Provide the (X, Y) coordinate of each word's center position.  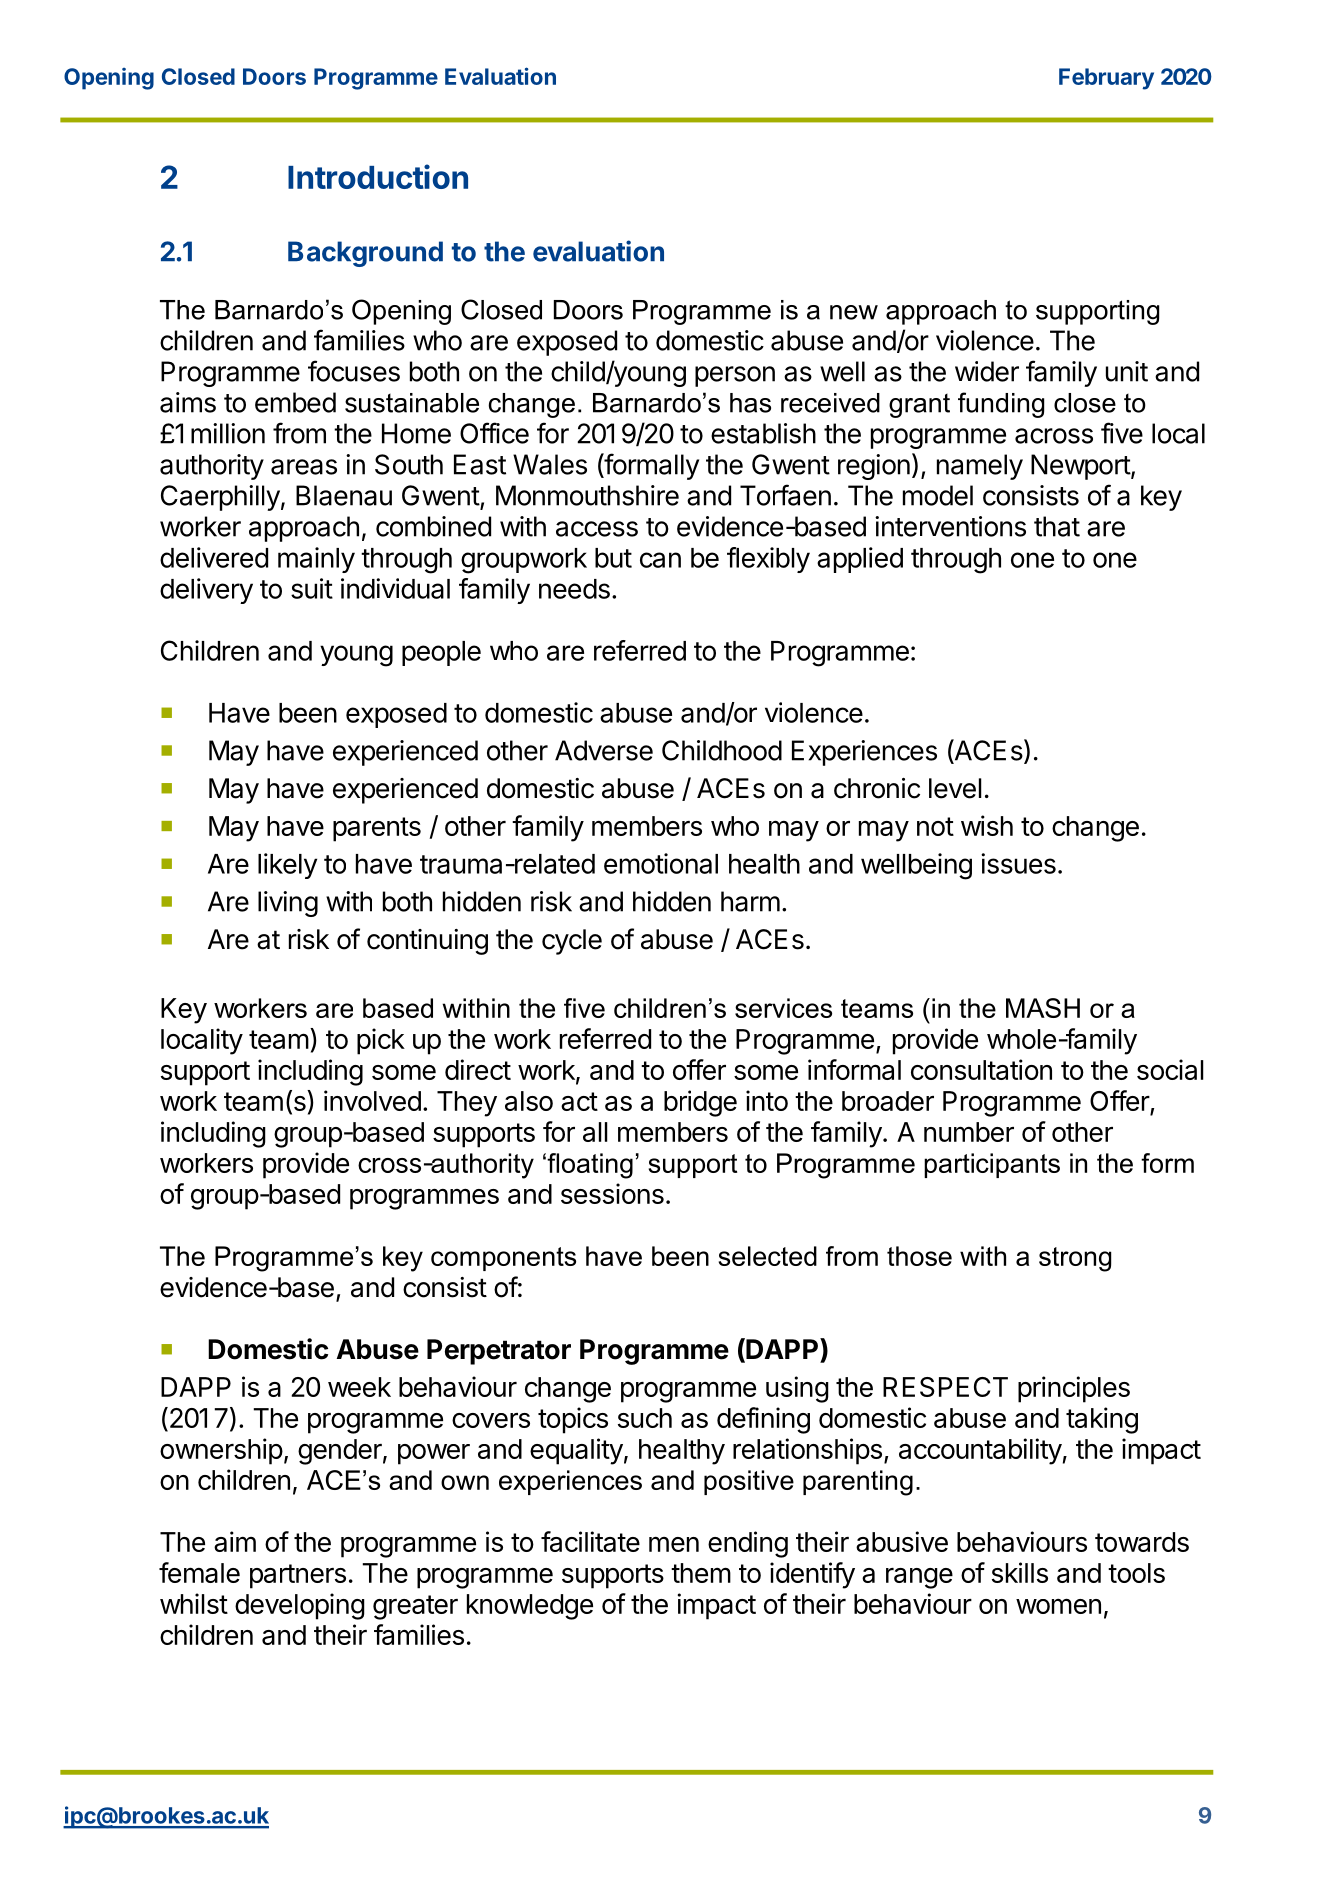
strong (1075, 1259)
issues (1018, 863)
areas (304, 467)
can (660, 560)
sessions (612, 1193)
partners (298, 1576)
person (735, 376)
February (1106, 79)
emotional (661, 863)
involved (372, 1100)
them (701, 1573)
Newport (1081, 467)
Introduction (378, 176)
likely (287, 866)
